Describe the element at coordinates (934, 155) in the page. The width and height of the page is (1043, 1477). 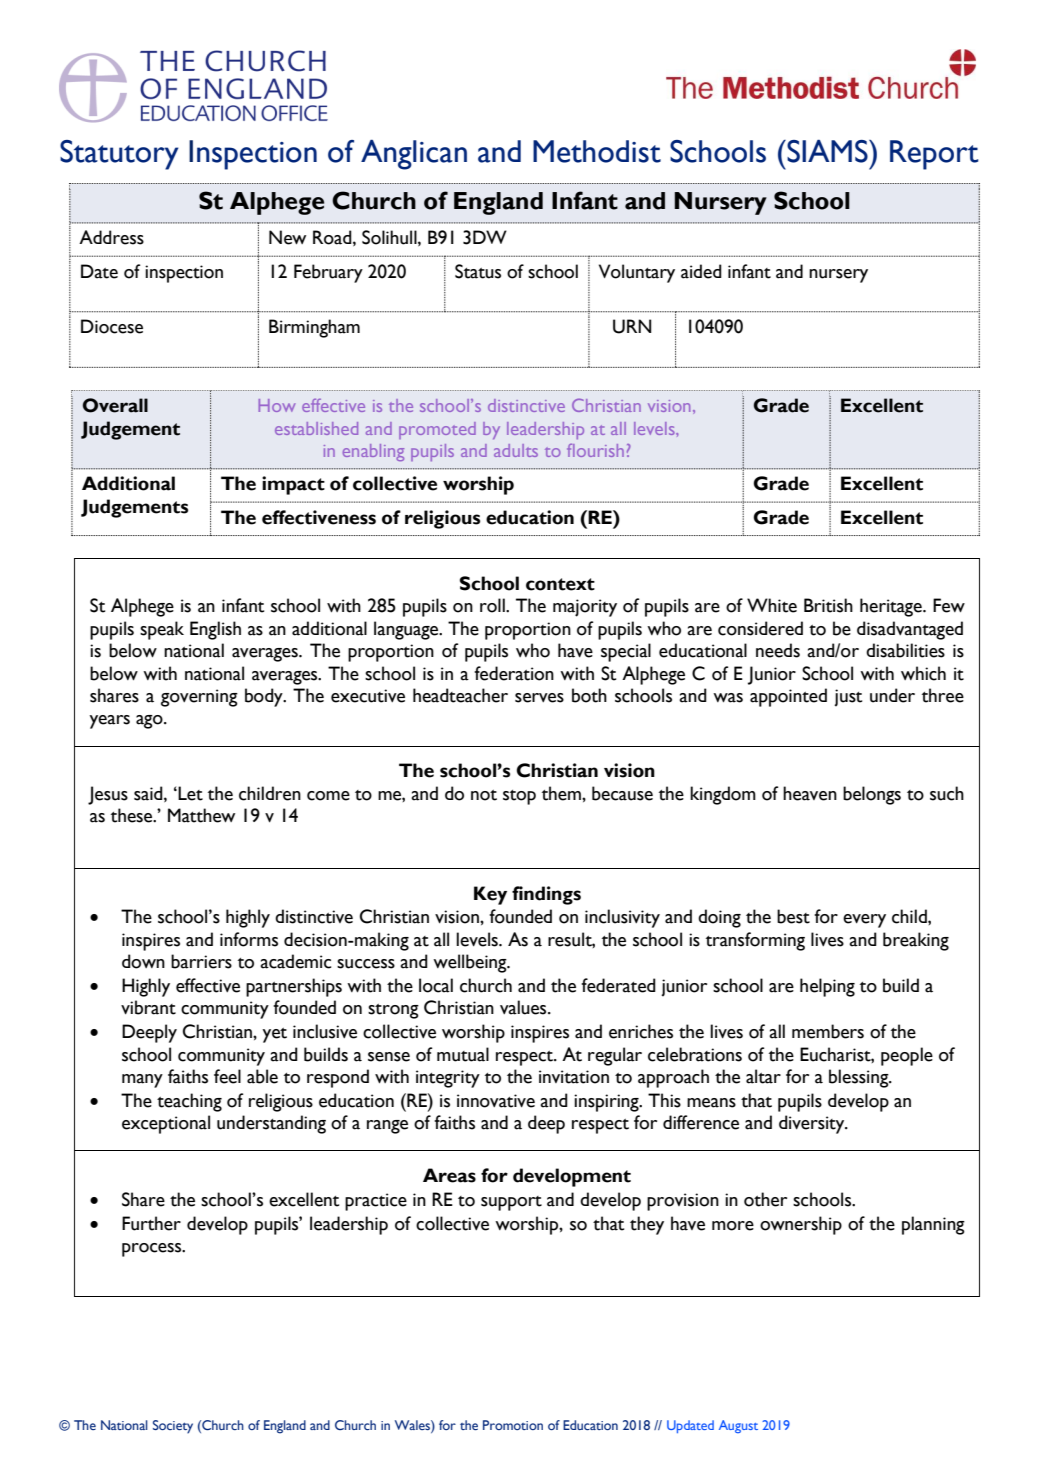
I see `Report` at that location.
